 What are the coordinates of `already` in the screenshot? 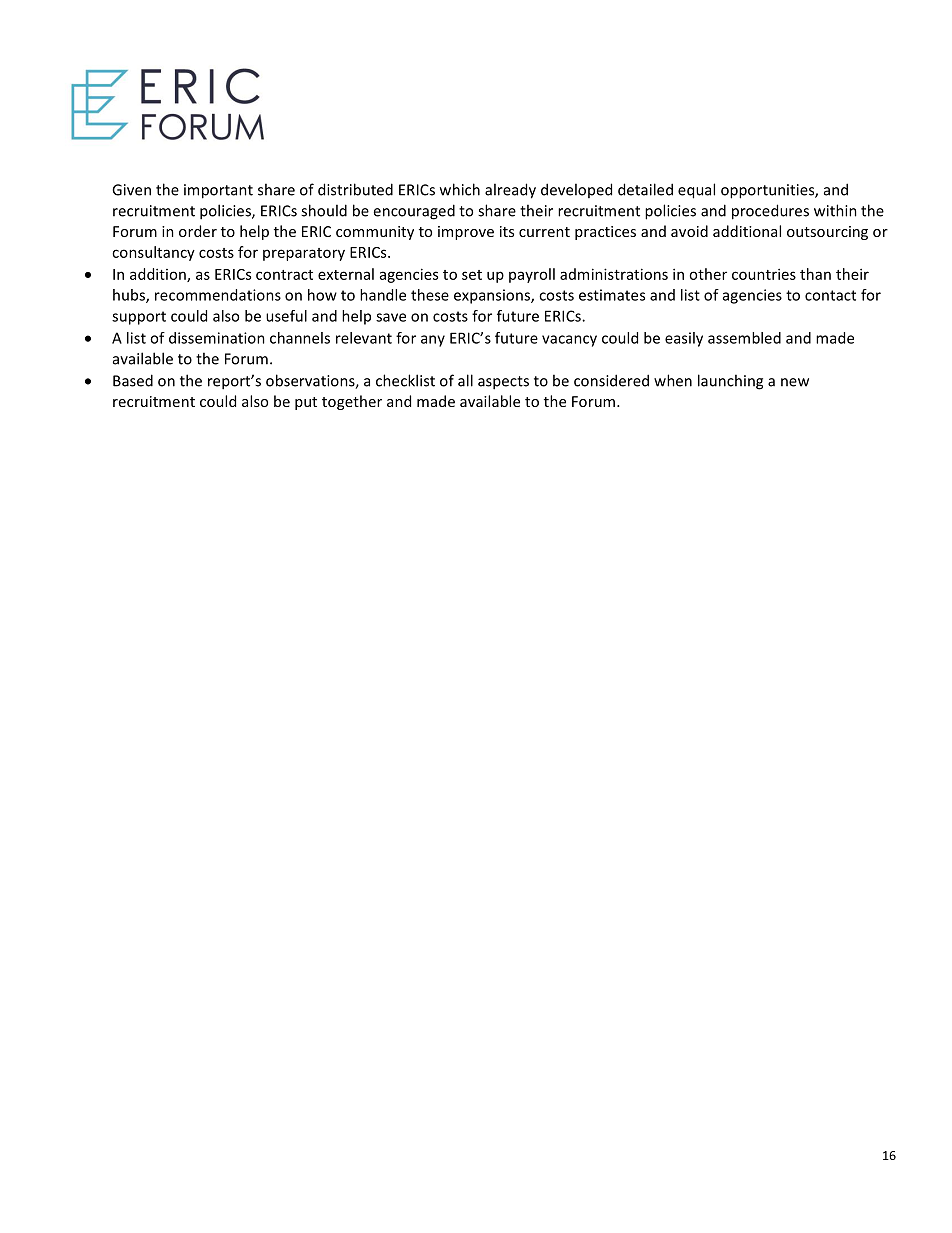 It's located at (510, 191).
